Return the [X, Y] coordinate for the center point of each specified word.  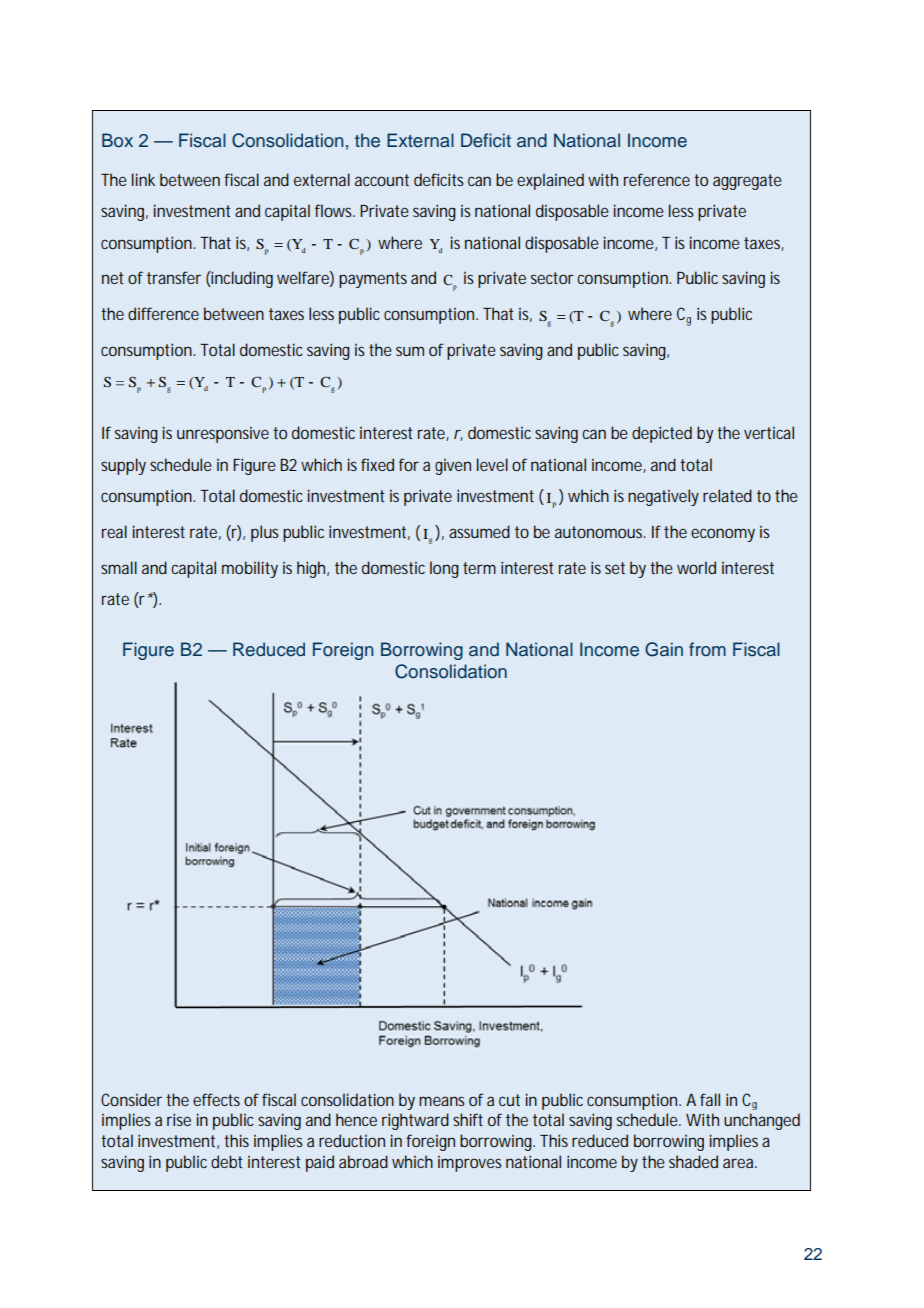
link [143, 179]
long [444, 569]
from [707, 649]
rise [179, 1119]
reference [657, 179]
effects [216, 1099]
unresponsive [223, 435]
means [442, 1101]
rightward [415, 1121]
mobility [250, 569]
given [453, 467]
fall [710, 1099]
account [382, 180]
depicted [662, 434]
